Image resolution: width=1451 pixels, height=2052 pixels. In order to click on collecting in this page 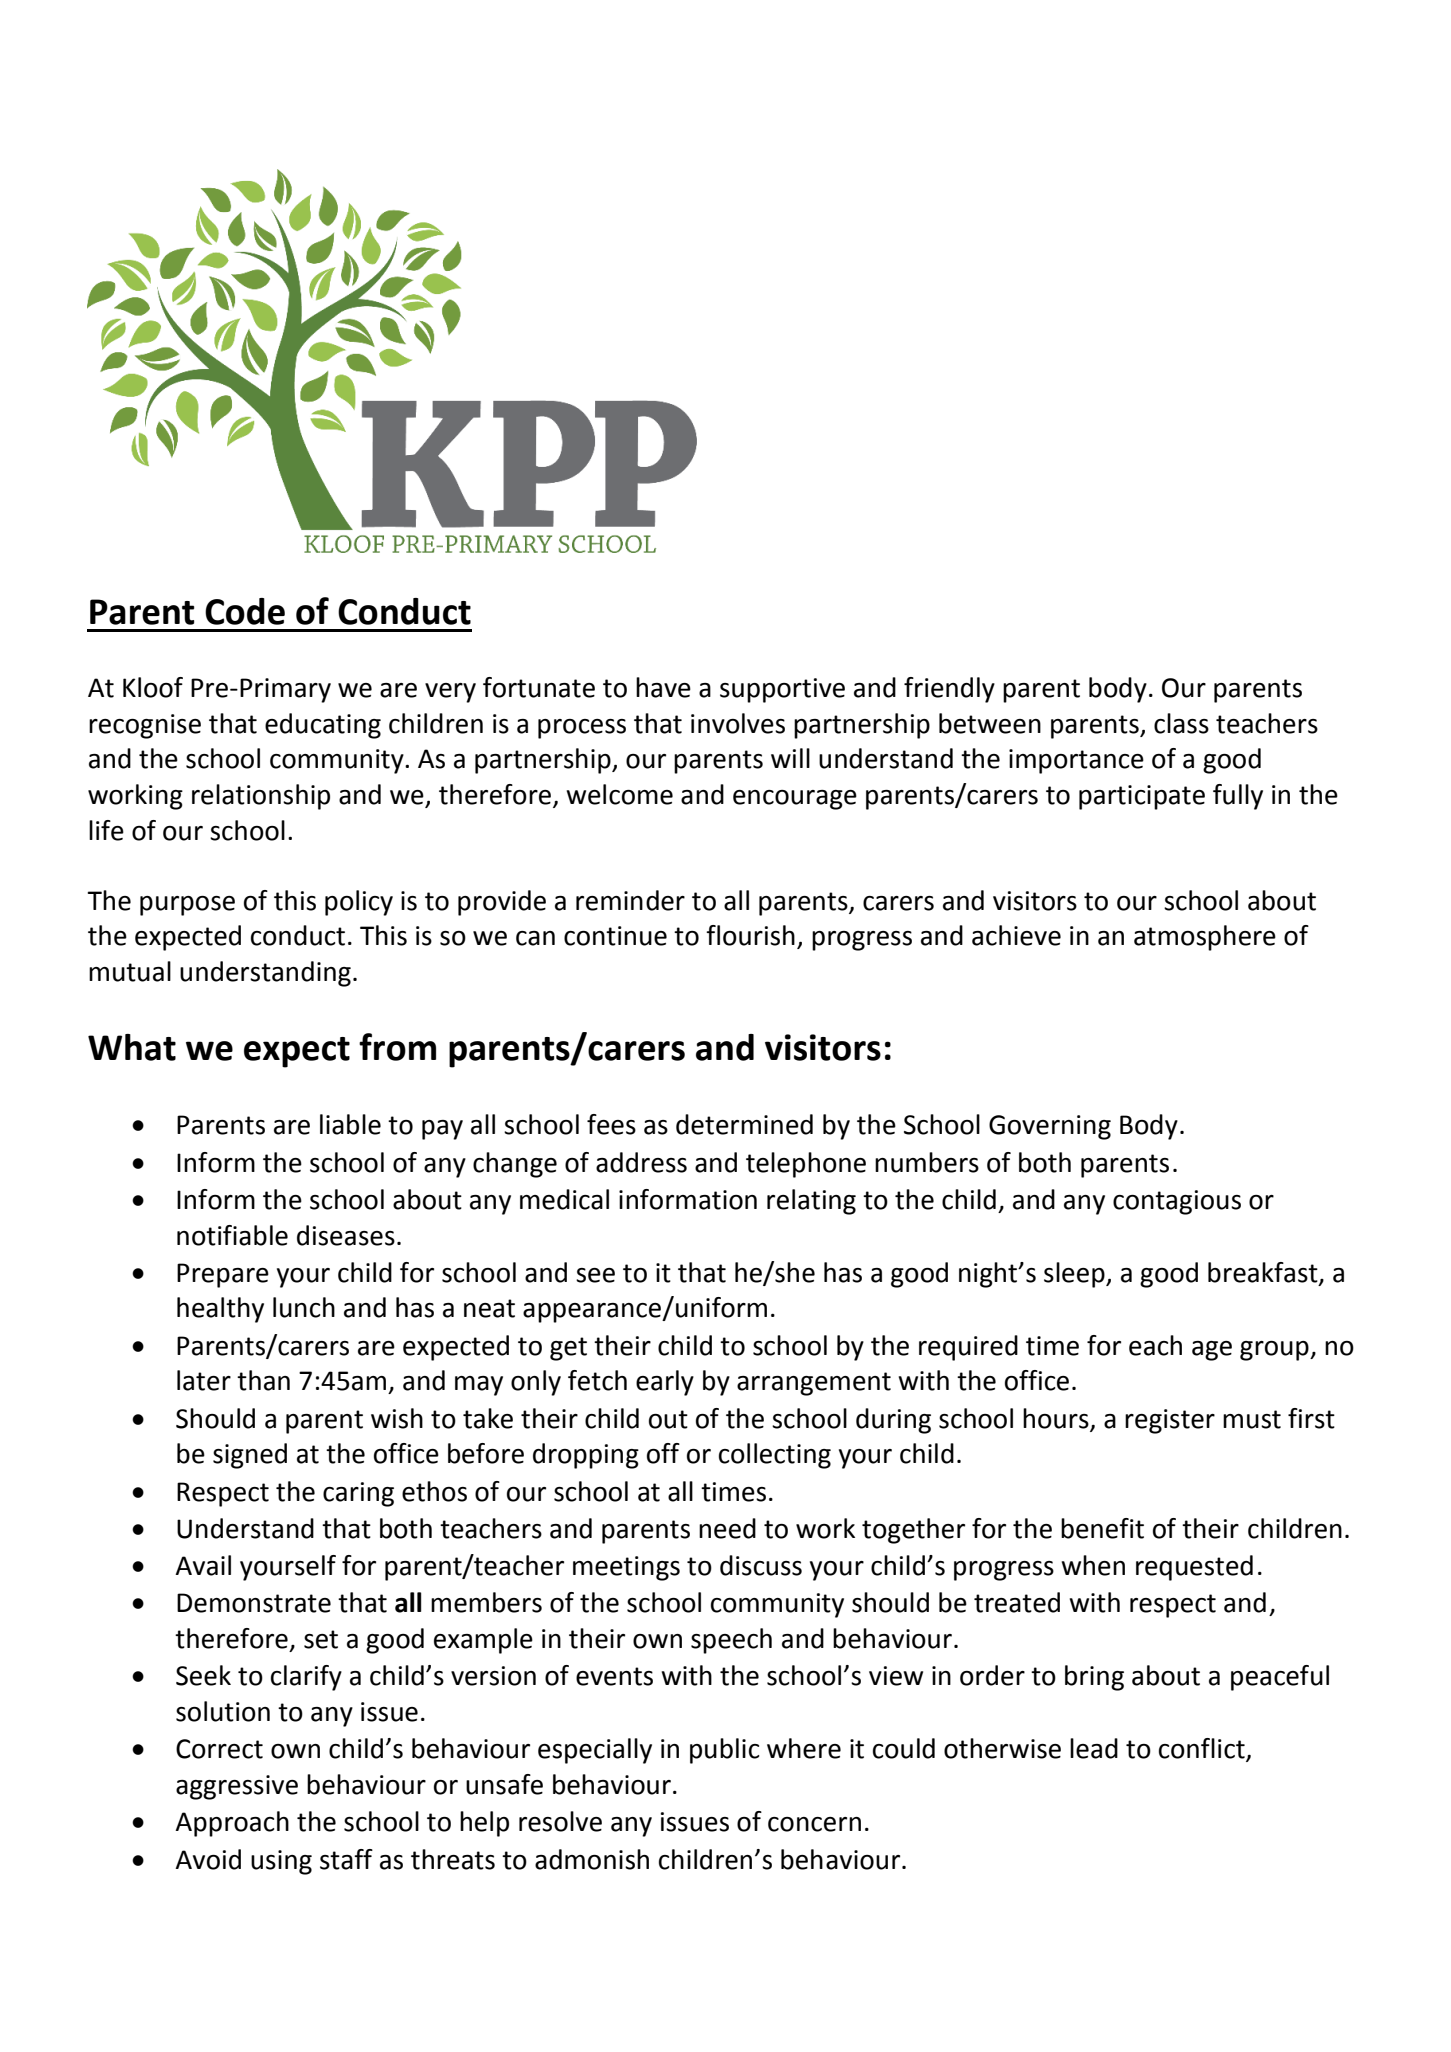, I will do `click(775, 1456)`.
